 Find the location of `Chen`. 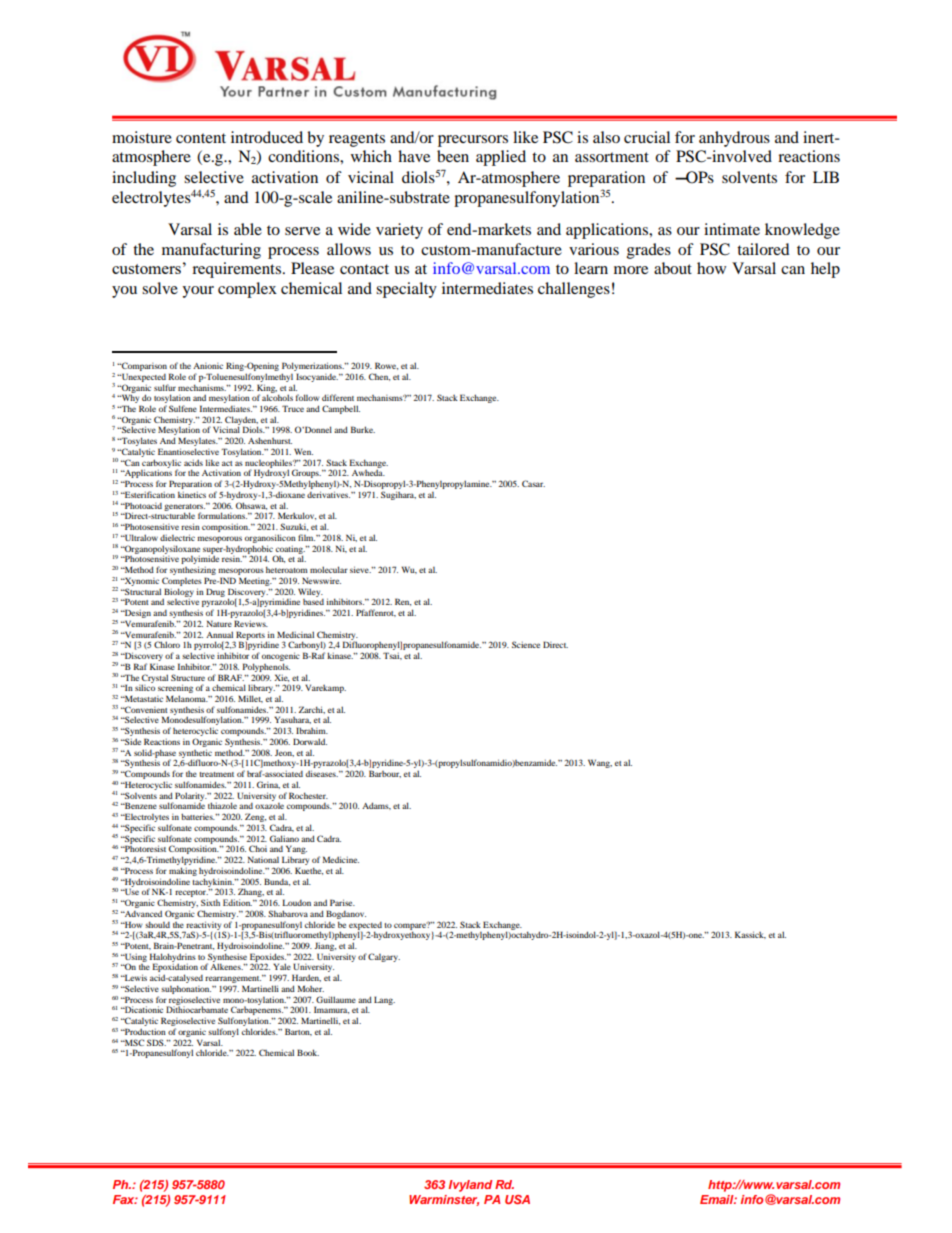

Chen is located at coordinates (379, 377).
